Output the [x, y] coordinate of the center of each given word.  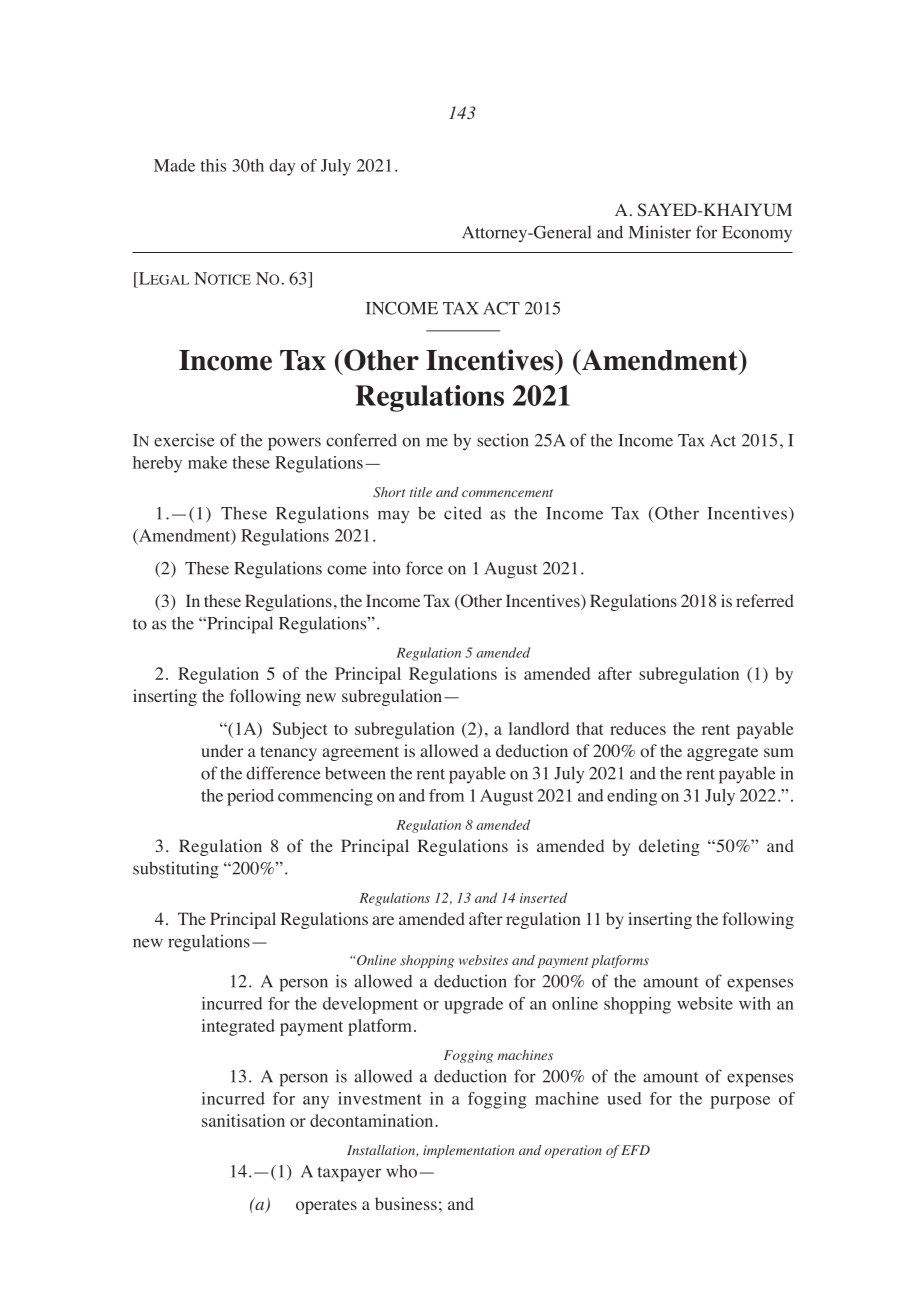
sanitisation [243, 1120]
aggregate [722, 753]
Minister [660, 232]
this [213, 165]
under [222, 750]
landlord [539, 728]
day [282, 167]
